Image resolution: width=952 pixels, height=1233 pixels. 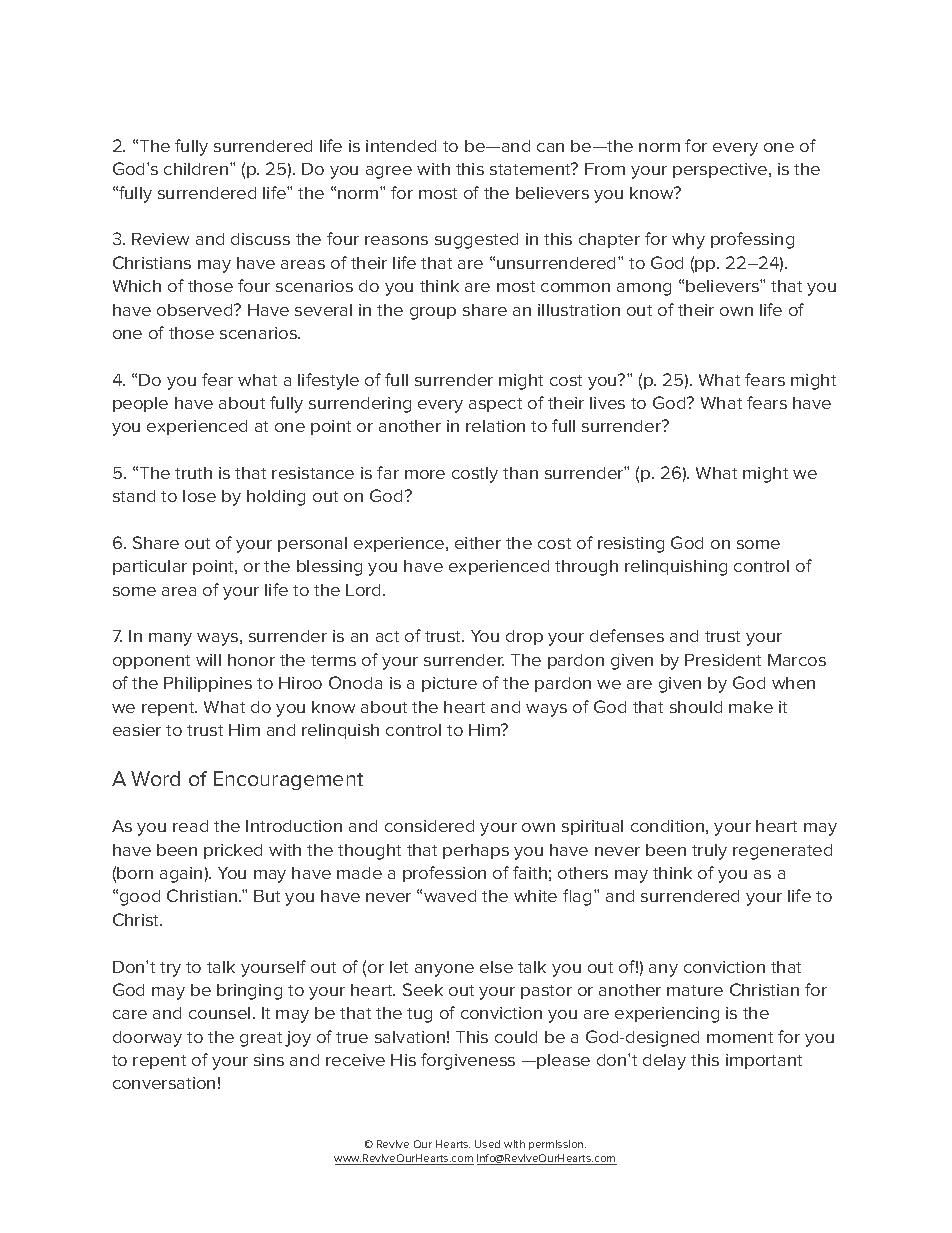 What do you see at coordinates (208, 684) in the screenshot?
I see `Philippines` at bounding box center [208, 684].
